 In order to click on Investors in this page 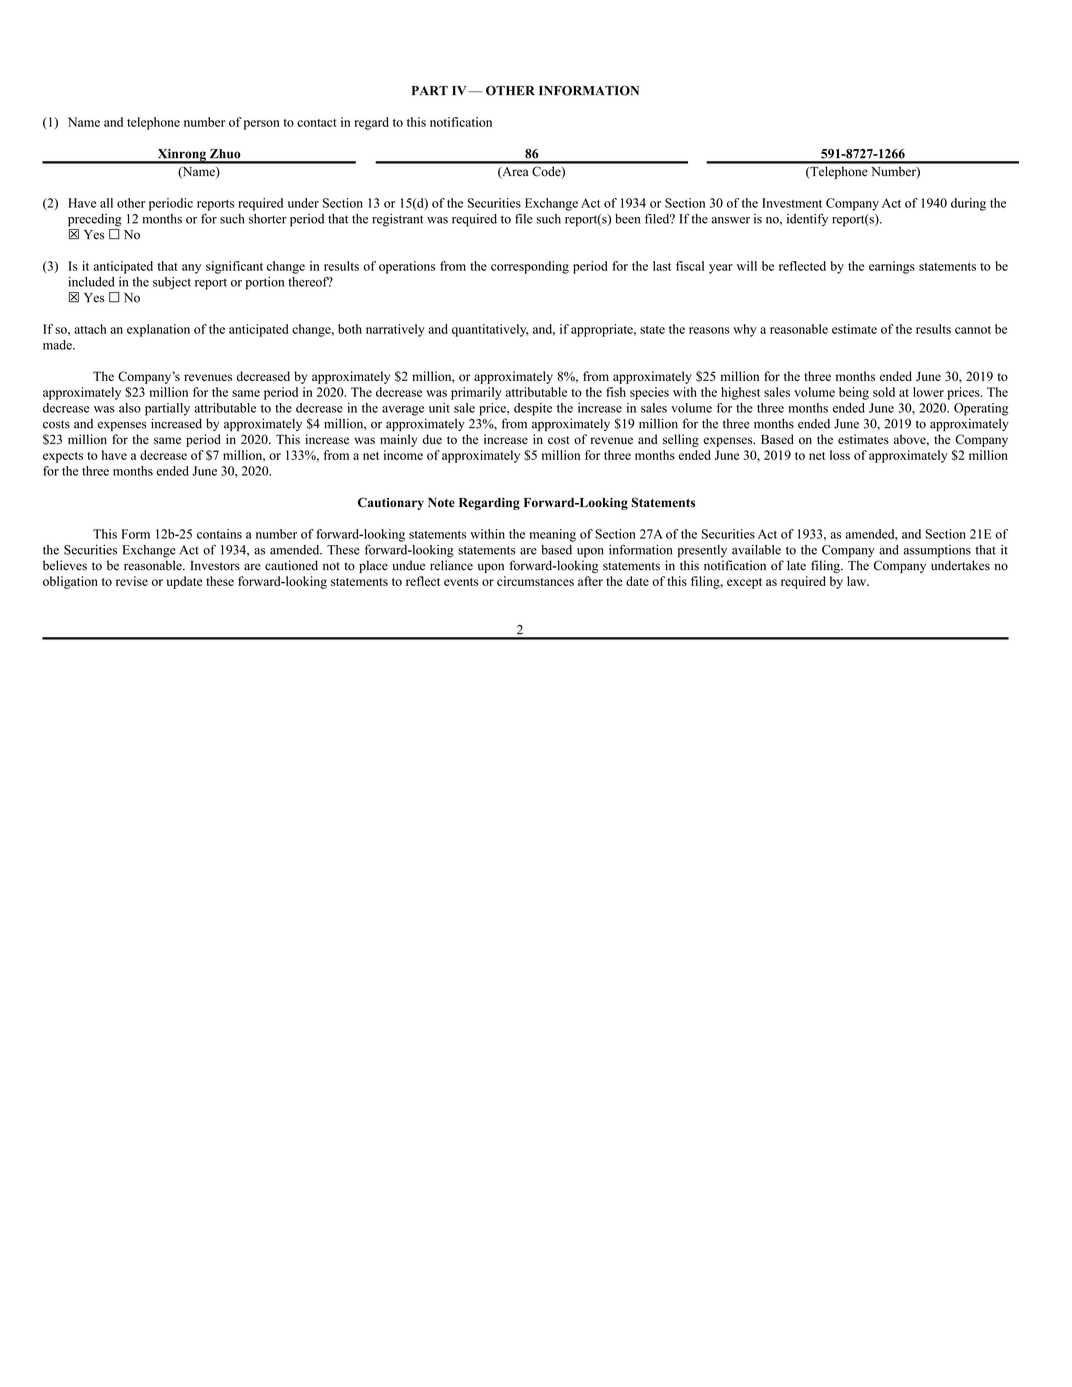, I will do `click(215, 566)`.
